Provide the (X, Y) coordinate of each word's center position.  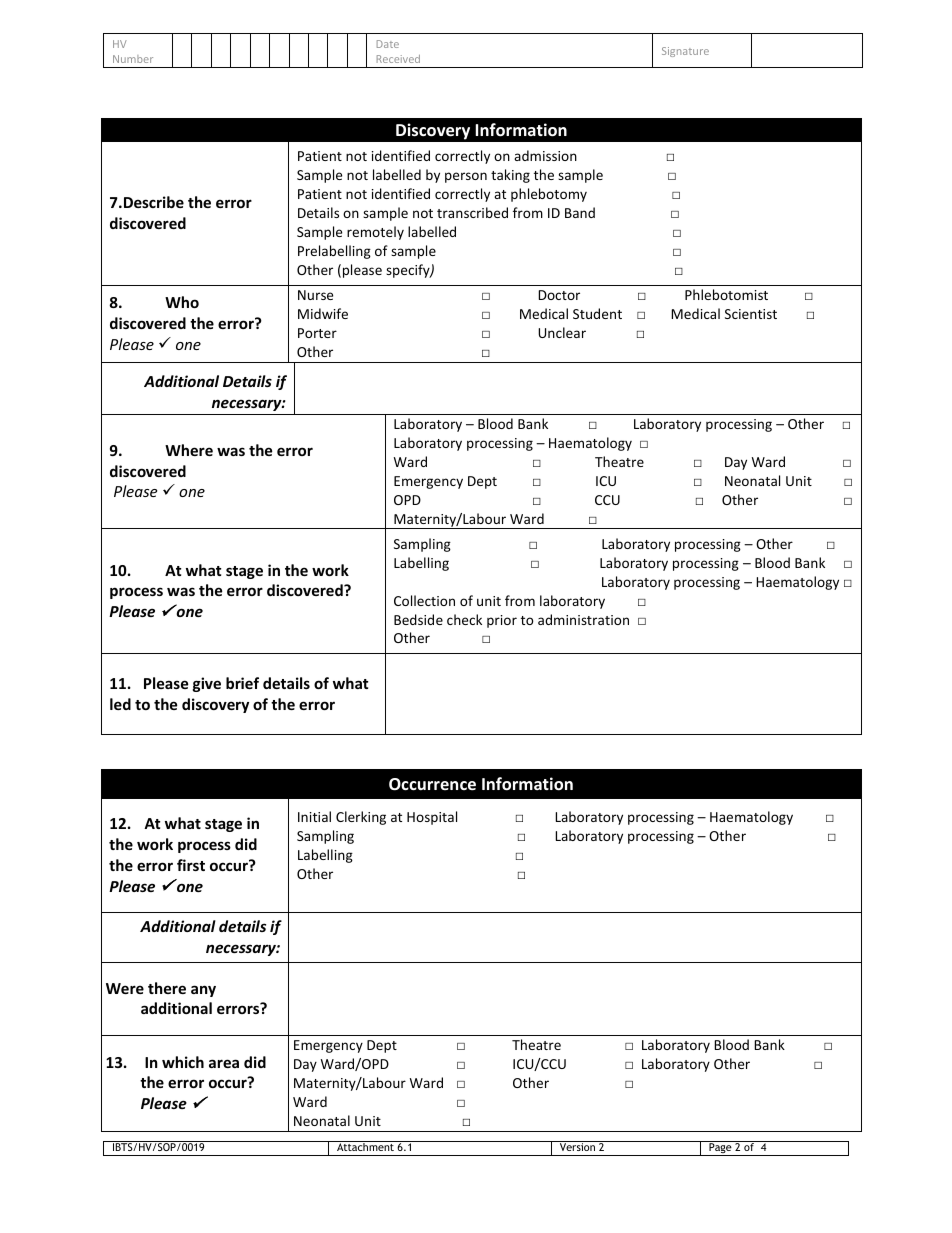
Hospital (432, 818)
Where (189, 450)
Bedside (418, 619)
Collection (424, 600)
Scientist (751, 314)
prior (502, 621)
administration (583, 619)
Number (133, 59)
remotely (375, 233)
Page (720, 1149)
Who (182, 302)
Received (398, 59)
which (183, 1062)
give (207, 684)
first (191, 865)
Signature (685, 52)
